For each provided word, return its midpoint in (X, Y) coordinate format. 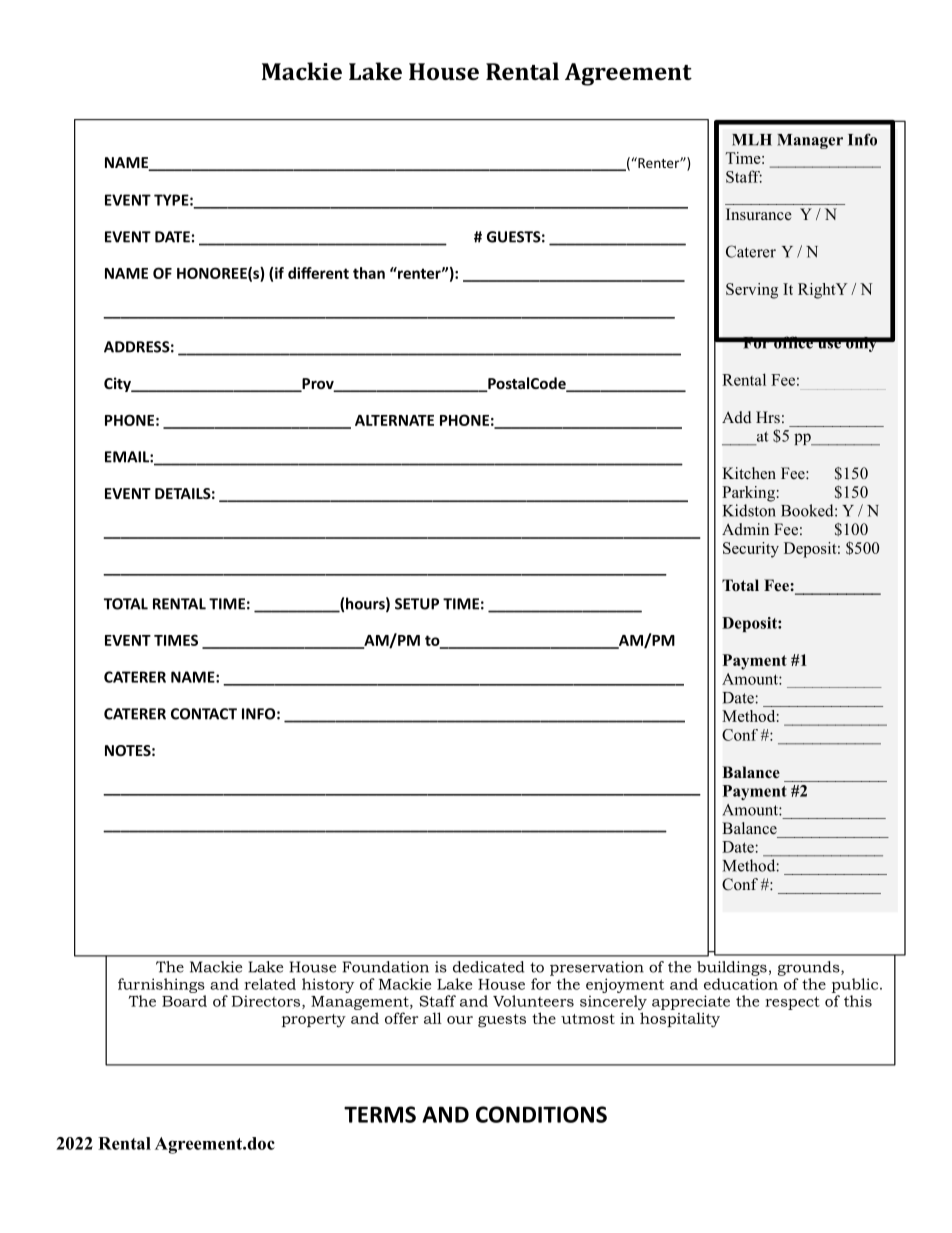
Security (751, 550)
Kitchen (749, 473)
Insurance (759, 214)
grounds (810, 968)
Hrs (768, 417)
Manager (810, 141)
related (270, 984)
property (314, 1021)
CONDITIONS (541, 1114)
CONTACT (204, 714)
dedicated (488, 967)
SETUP (417, 604)
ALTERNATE (394, 420)
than (369, 273)
